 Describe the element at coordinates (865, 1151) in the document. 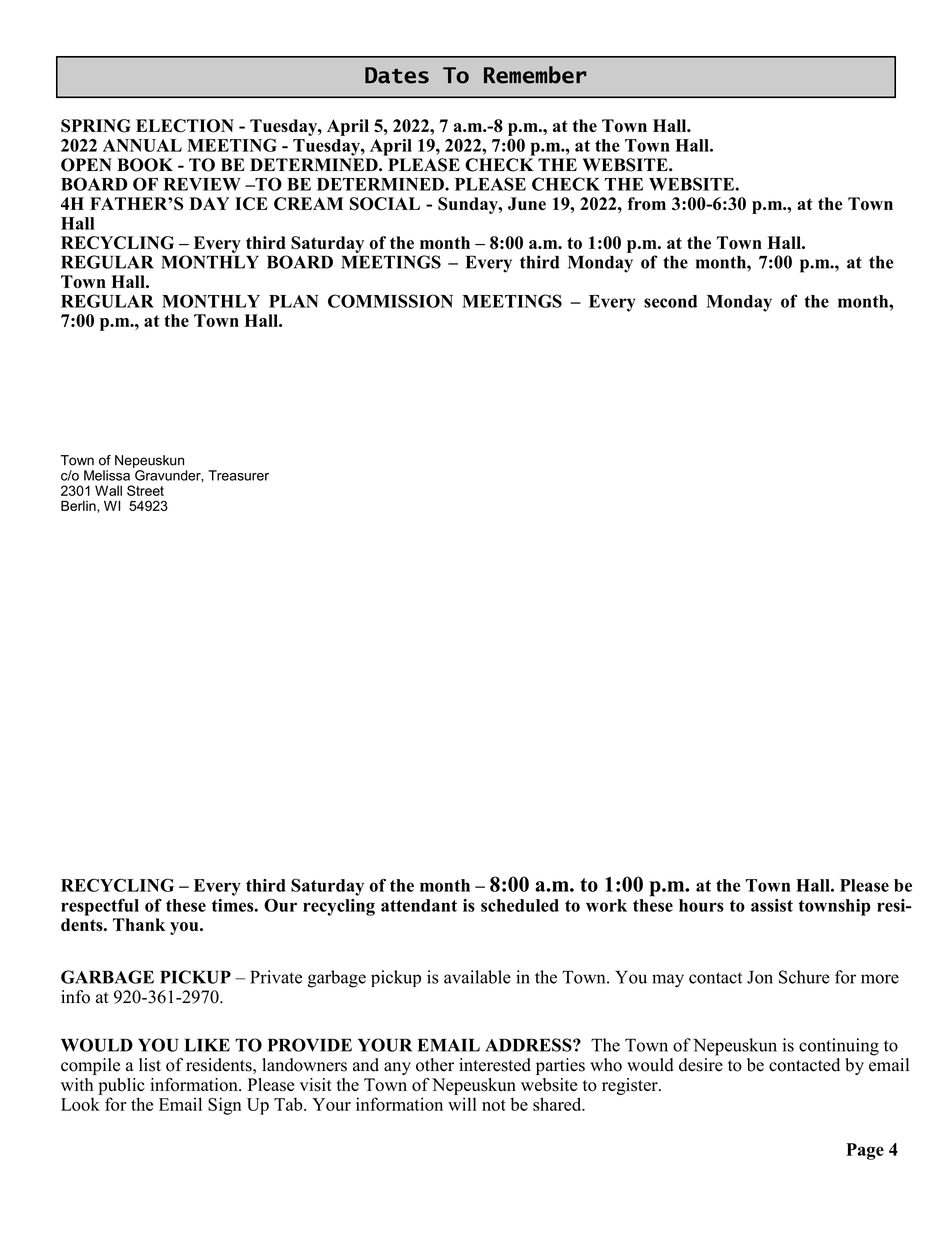

I see `Page` at that location.
